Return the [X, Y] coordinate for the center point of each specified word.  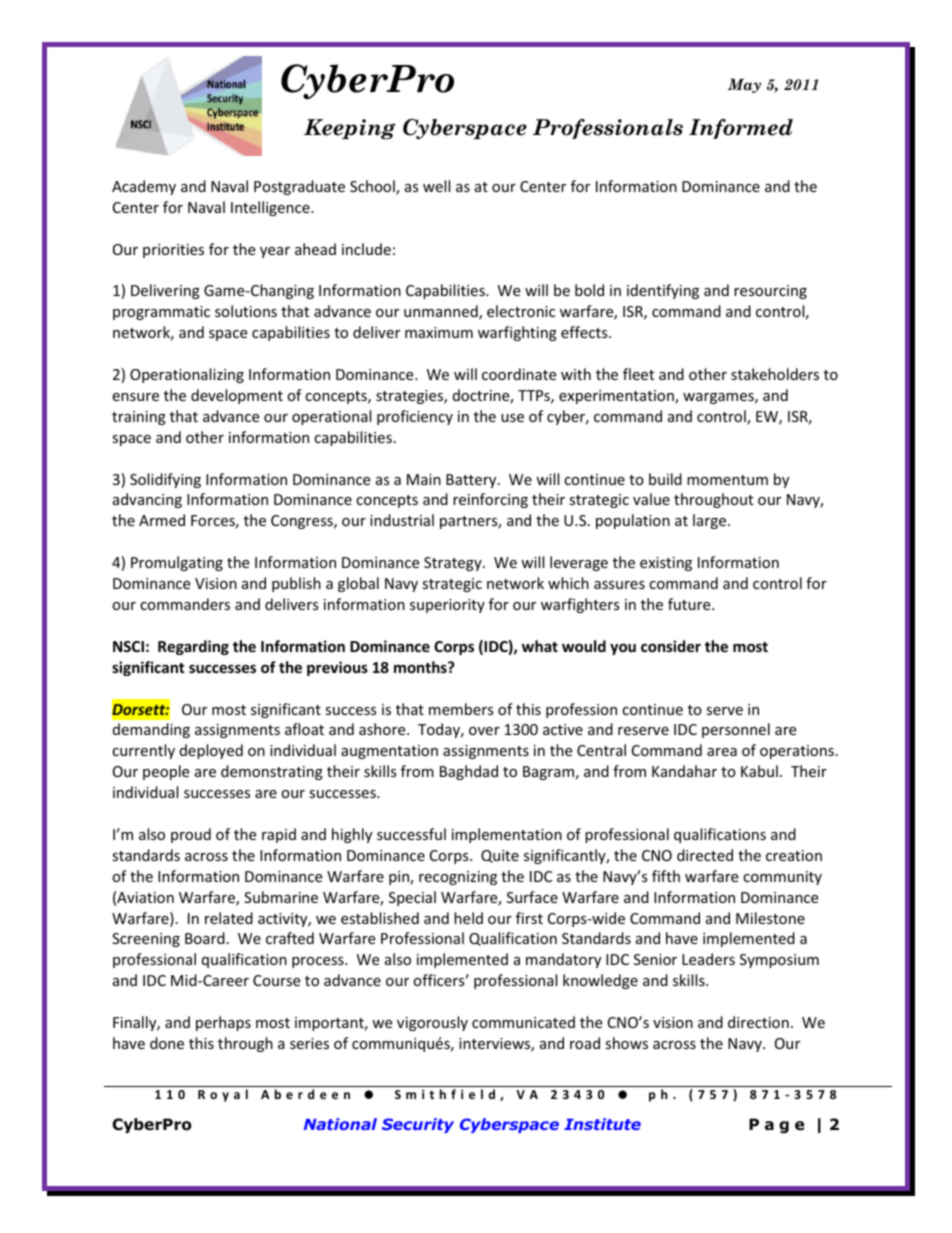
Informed [741, 129]
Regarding [193, 647]
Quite [500, 856]
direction [758, 1022]
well [436, 186]
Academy [144, 187]
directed [705, 855]
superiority [447, 606]
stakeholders [775, 374]
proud [191, 835]
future [690, 604]
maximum [439, 332]
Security [418, 1125]
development [237, 396]
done [167, 1043]
